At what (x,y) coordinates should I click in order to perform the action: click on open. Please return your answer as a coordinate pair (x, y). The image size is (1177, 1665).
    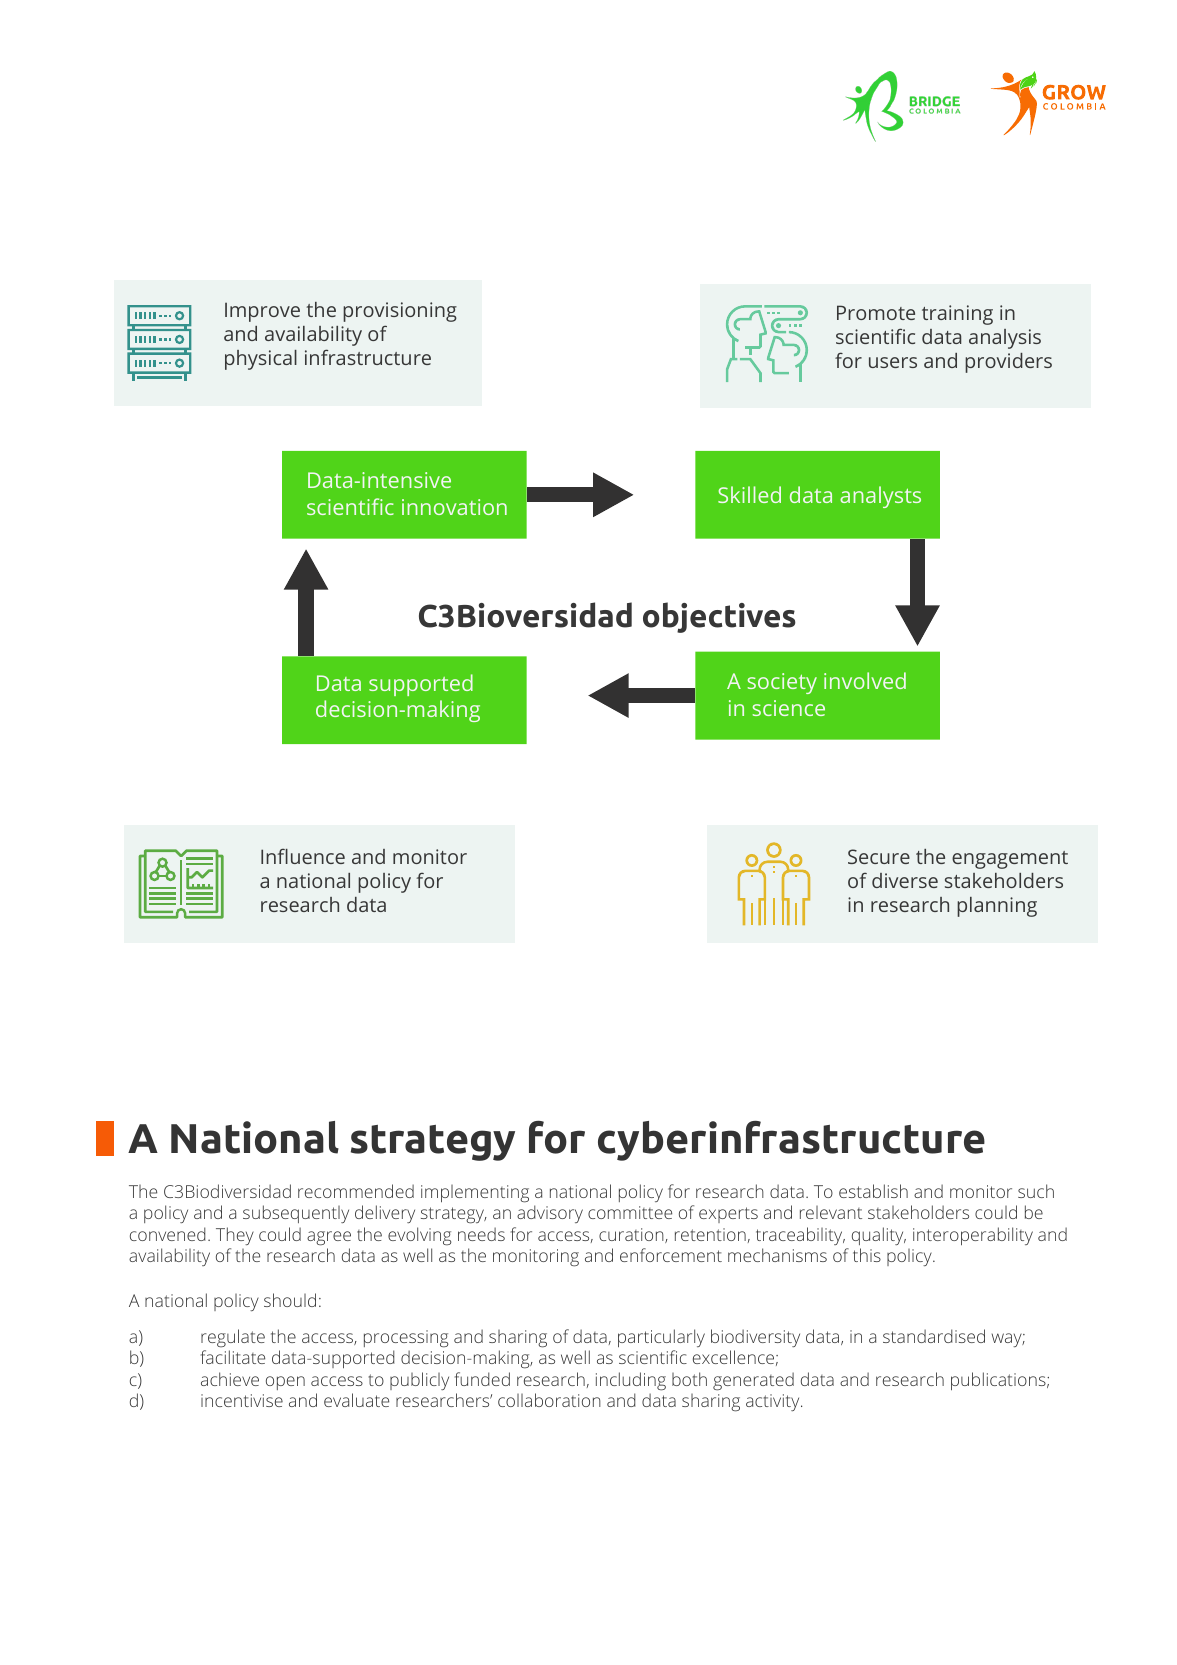
    Looking at the image, I should click on (285, 1383).
